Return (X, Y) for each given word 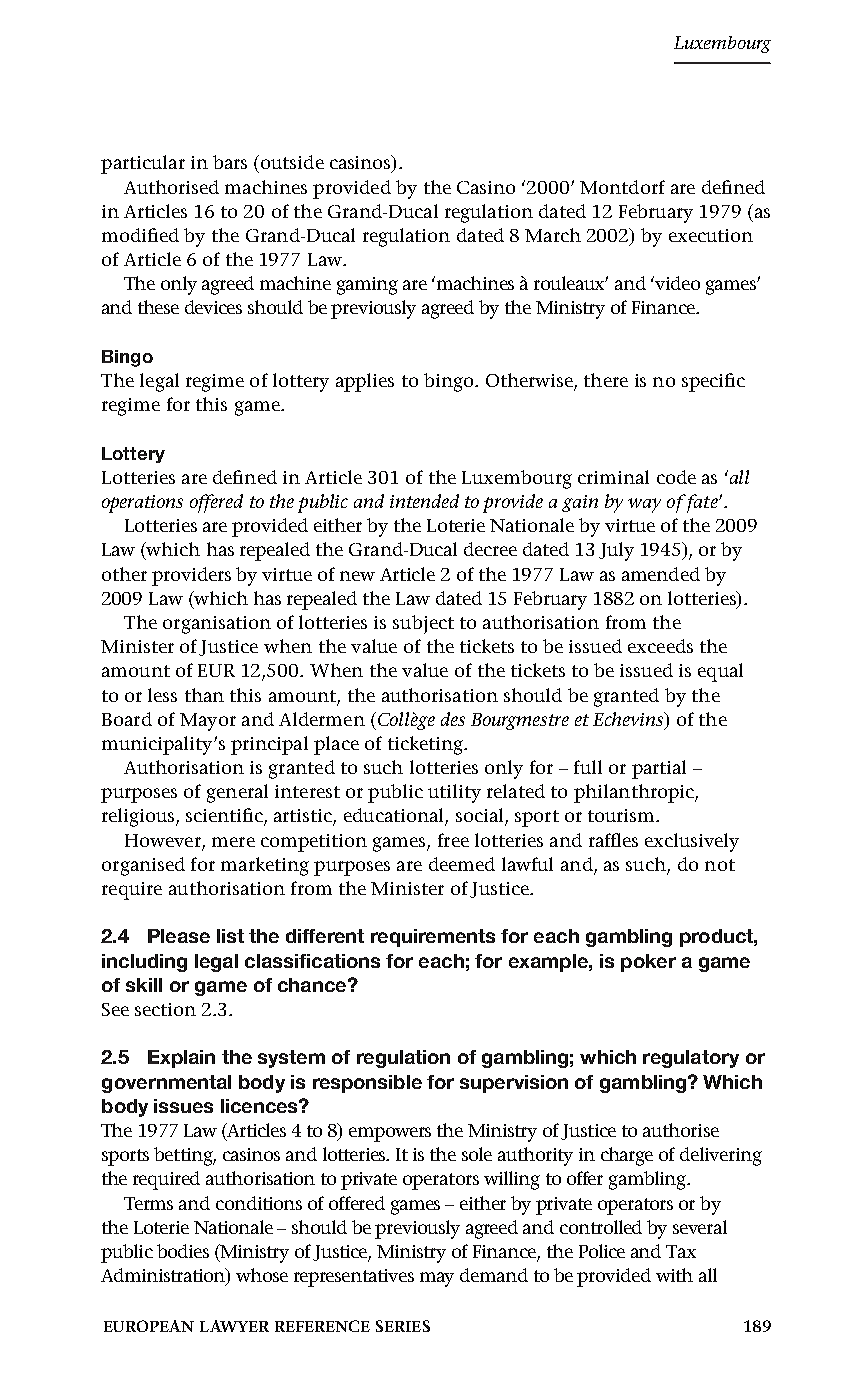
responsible (367, 1084)
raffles (613, 840)
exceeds (660, 646)
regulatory (691, 1059)
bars (230, 162)
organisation (217, 625)
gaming (367, 286)
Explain (181, 1059)
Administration (164, 1276)
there (606, 380)
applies (365, 382)
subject (423, 624)
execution (711, 235)
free (453, 840)
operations (142, 504)
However (163, 840)
